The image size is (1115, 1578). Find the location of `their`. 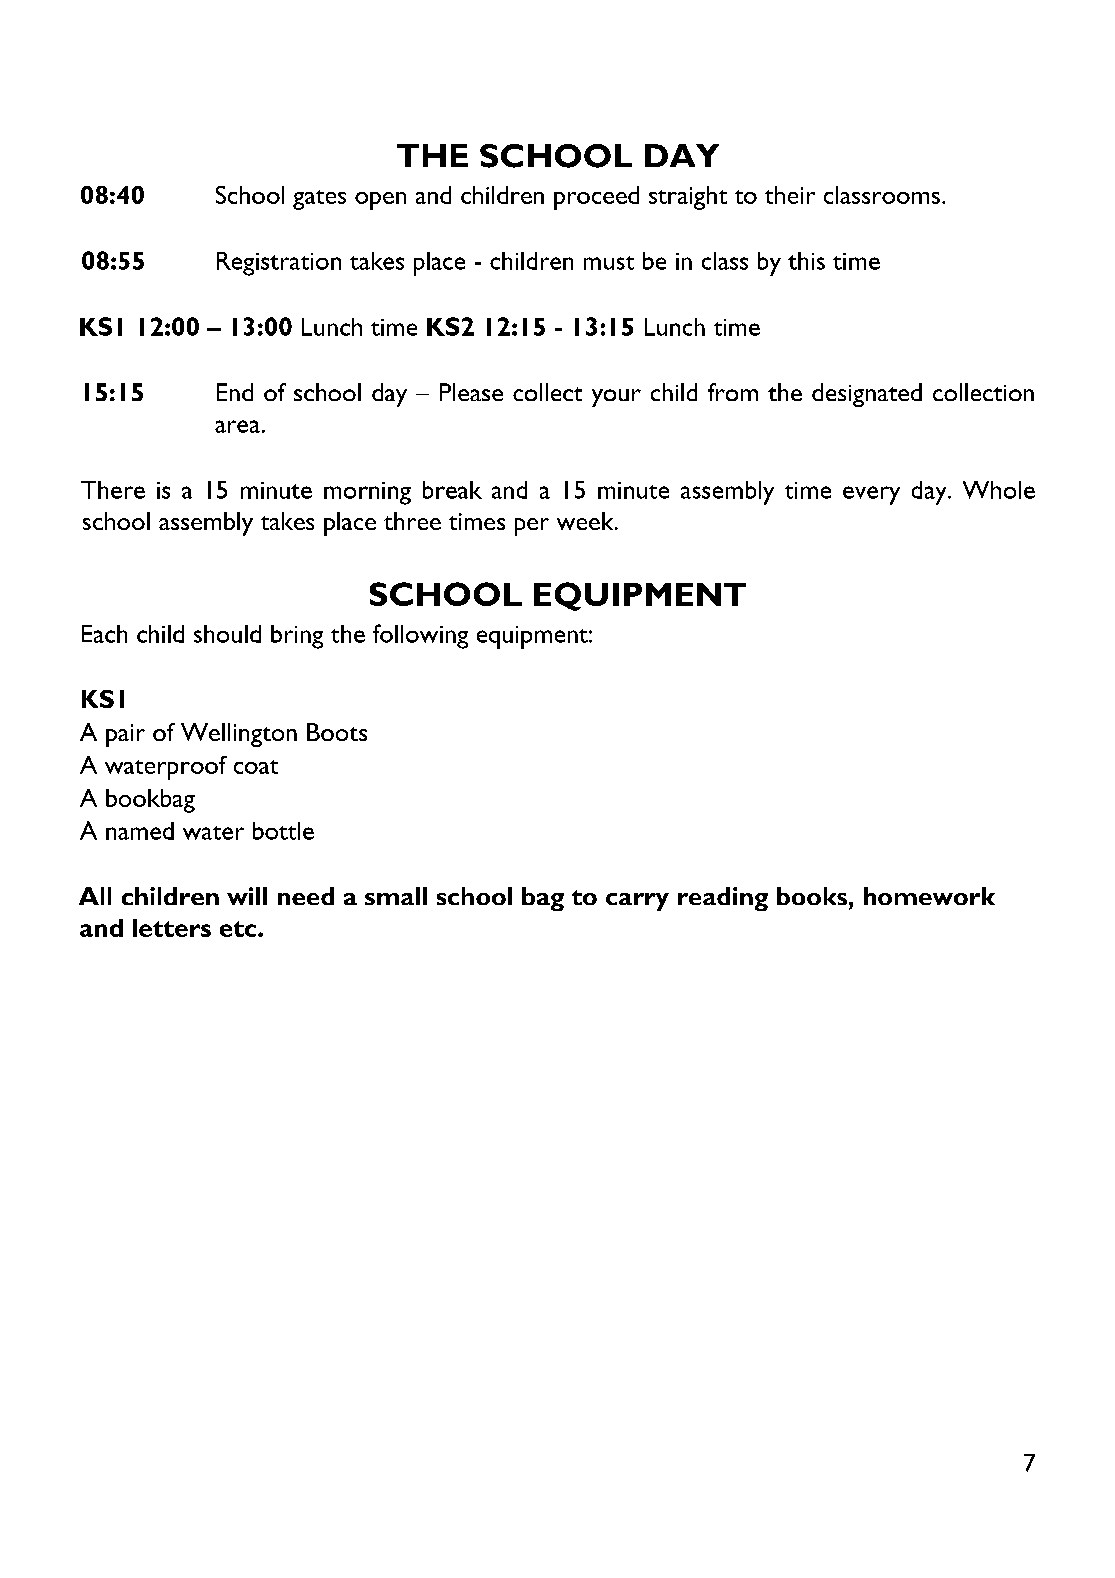

their is located at coordinates (790, 195).
